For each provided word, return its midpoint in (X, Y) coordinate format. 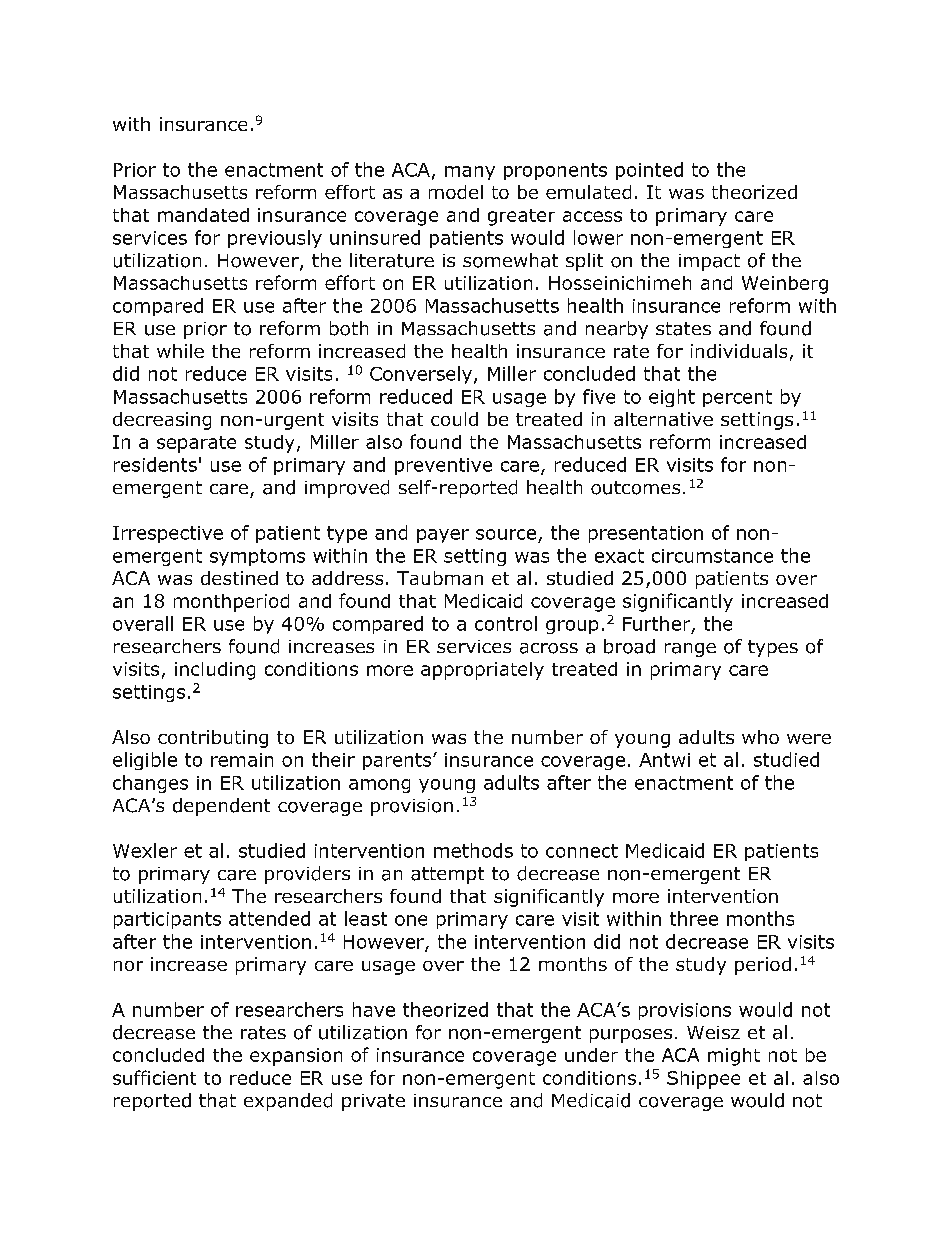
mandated (203, 215)
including (215, 671)
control (506, 623)
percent (737, 398)
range (690, 650)
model (456, 192)
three (694, 918)
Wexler (145, 850)
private (373, 1102)
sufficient (154, 1077)
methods (473, 850)
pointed (649, 171)
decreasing (162, 421)
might (734, 1057)
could (454, 419)
